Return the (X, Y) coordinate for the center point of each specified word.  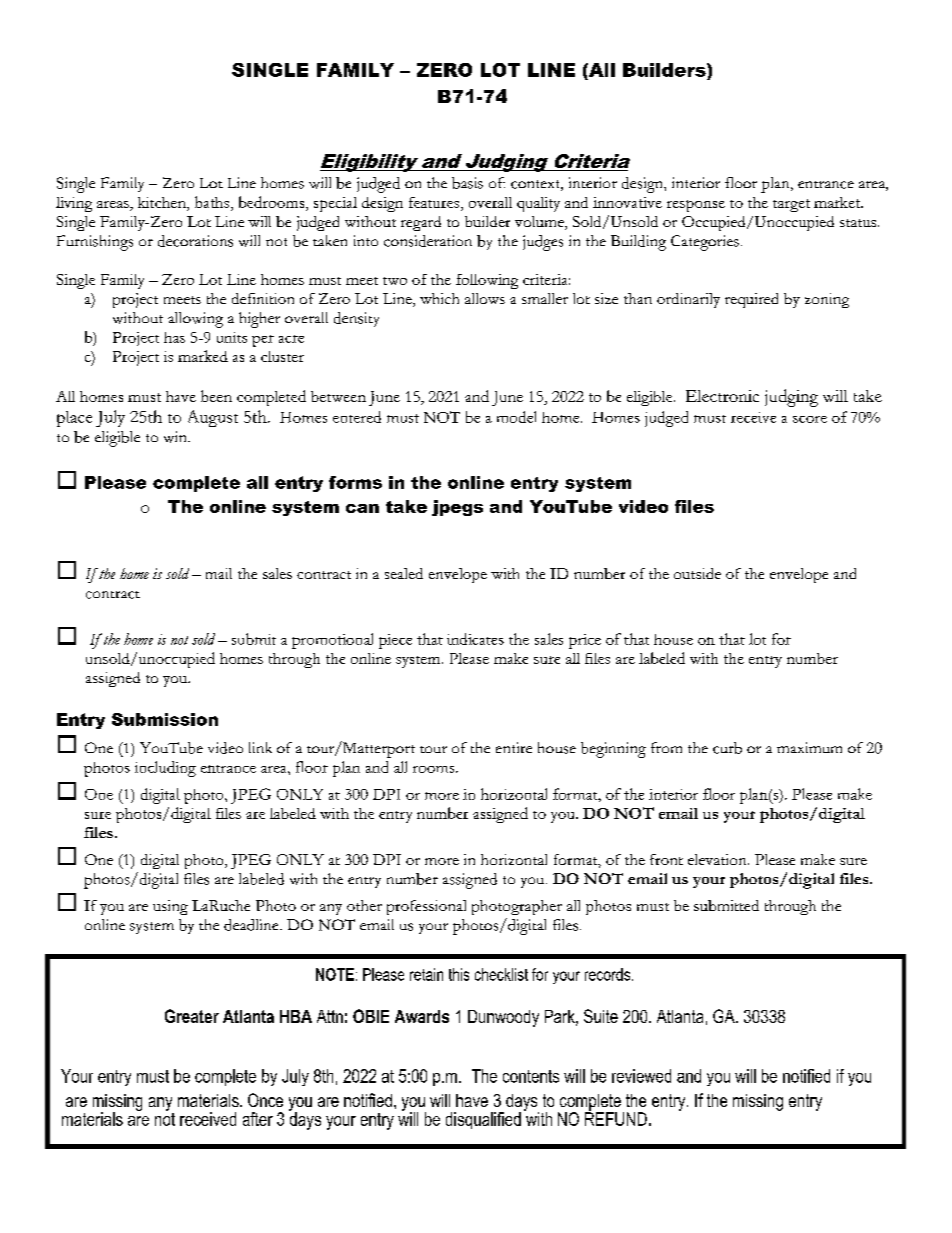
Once (265, 1100)
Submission (165, 719)
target (791, 205)
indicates (475, 639)
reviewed (641, 1076)
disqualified (483, 1120)
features (435, 202)
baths (213, 202)
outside (697, 573)
